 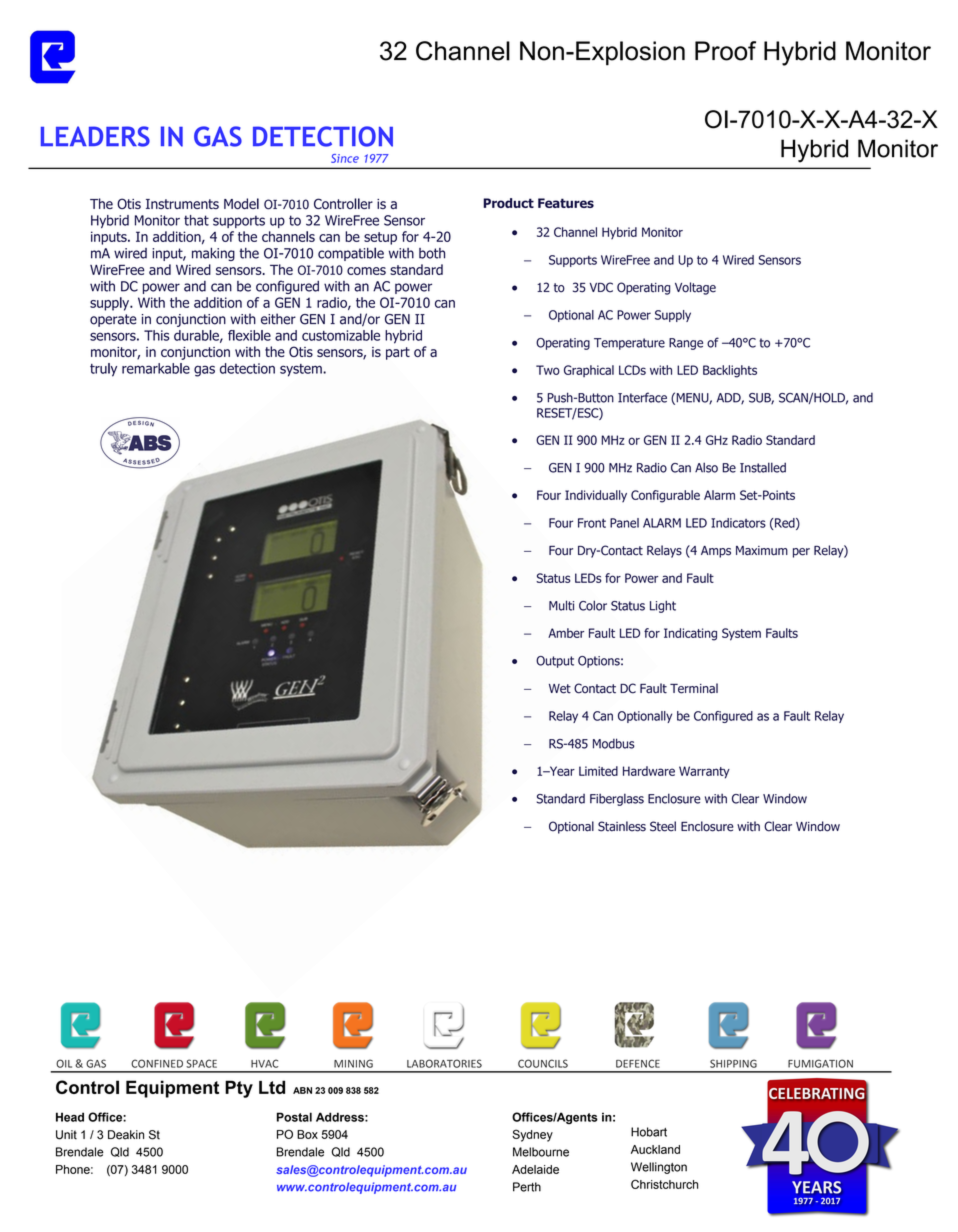 What do you see at coordinates (622, 826) in the image?
I see `Stainless` at bounding box center [622, 826].
